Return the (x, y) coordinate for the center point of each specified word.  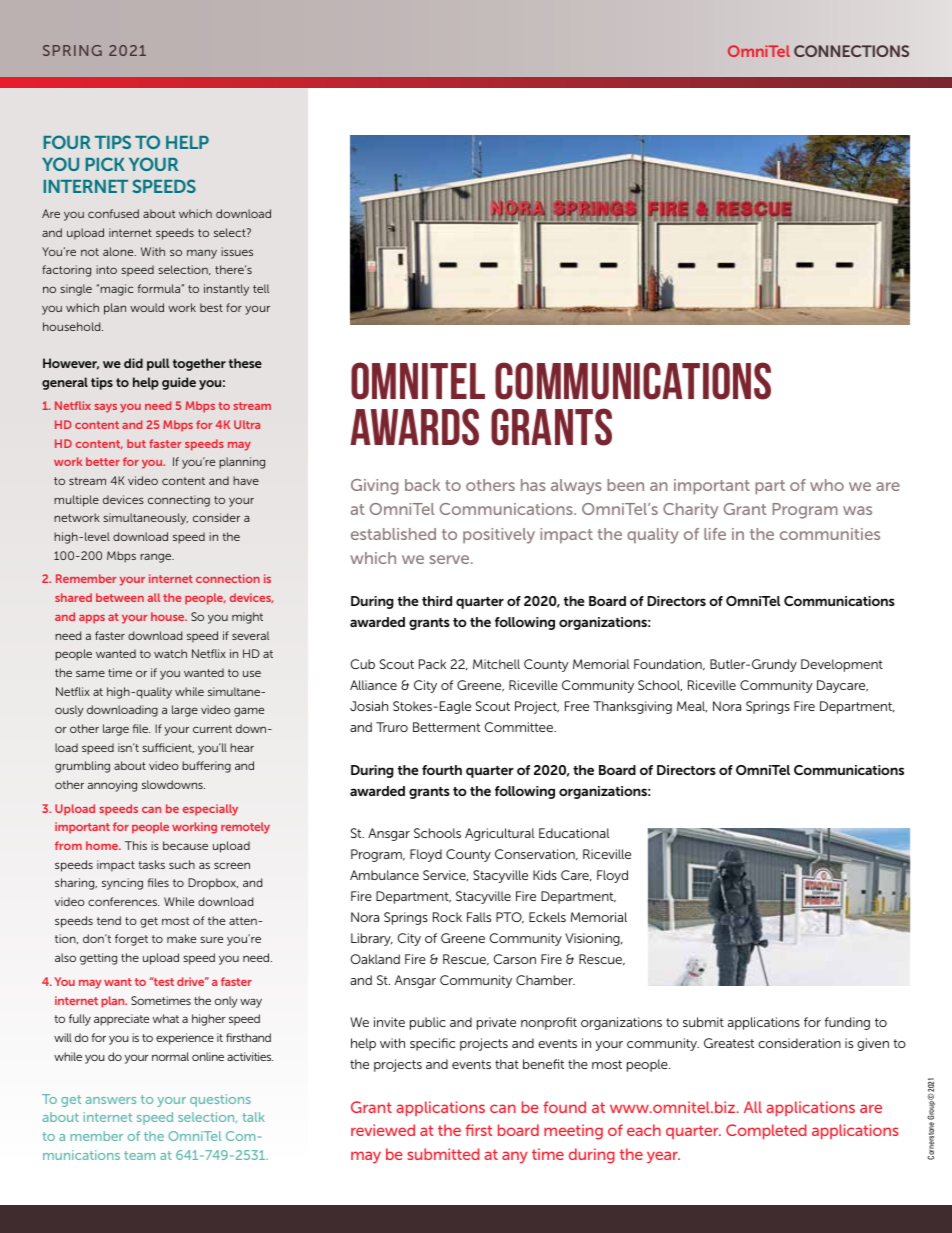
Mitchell (496, 664)
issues (237, 251)
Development (842, 665)
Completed (766, 1131)
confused (113, 213)
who (827, 485)
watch (170, 653)
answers (111, 1100)
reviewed (383, 1130)
